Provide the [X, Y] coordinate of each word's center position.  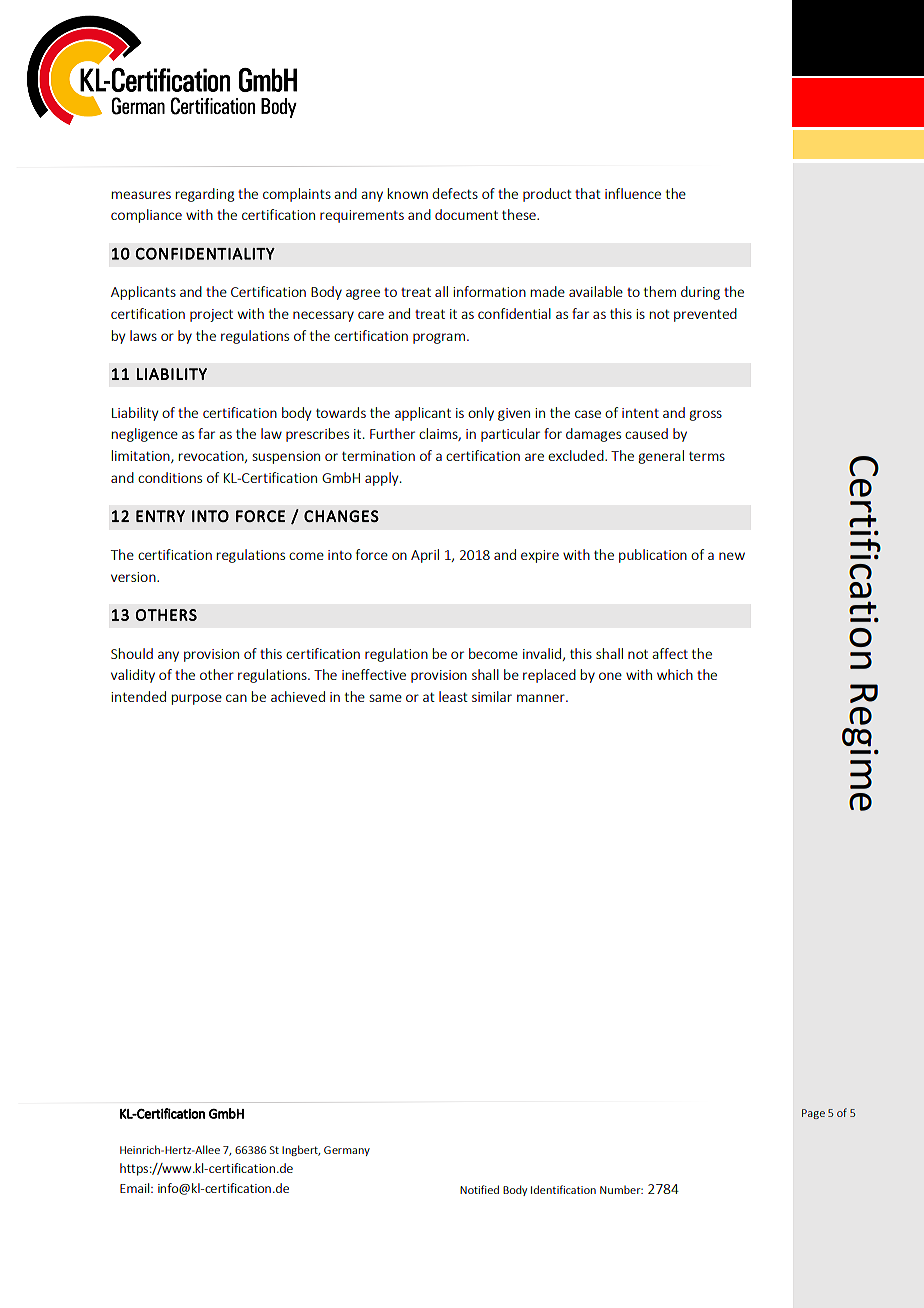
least [453, 696]
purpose [197, 699]
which [675, 674]
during [700, 293]
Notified [479, 1189]
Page [813, 1114]
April [425, 556]
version [134, 577]
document [466, 214]
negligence [145, 435]
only [481, 414]
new [732, 556]
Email [136, 1188]
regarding [205, 195]
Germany [347, 1151]
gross [705, 415]
